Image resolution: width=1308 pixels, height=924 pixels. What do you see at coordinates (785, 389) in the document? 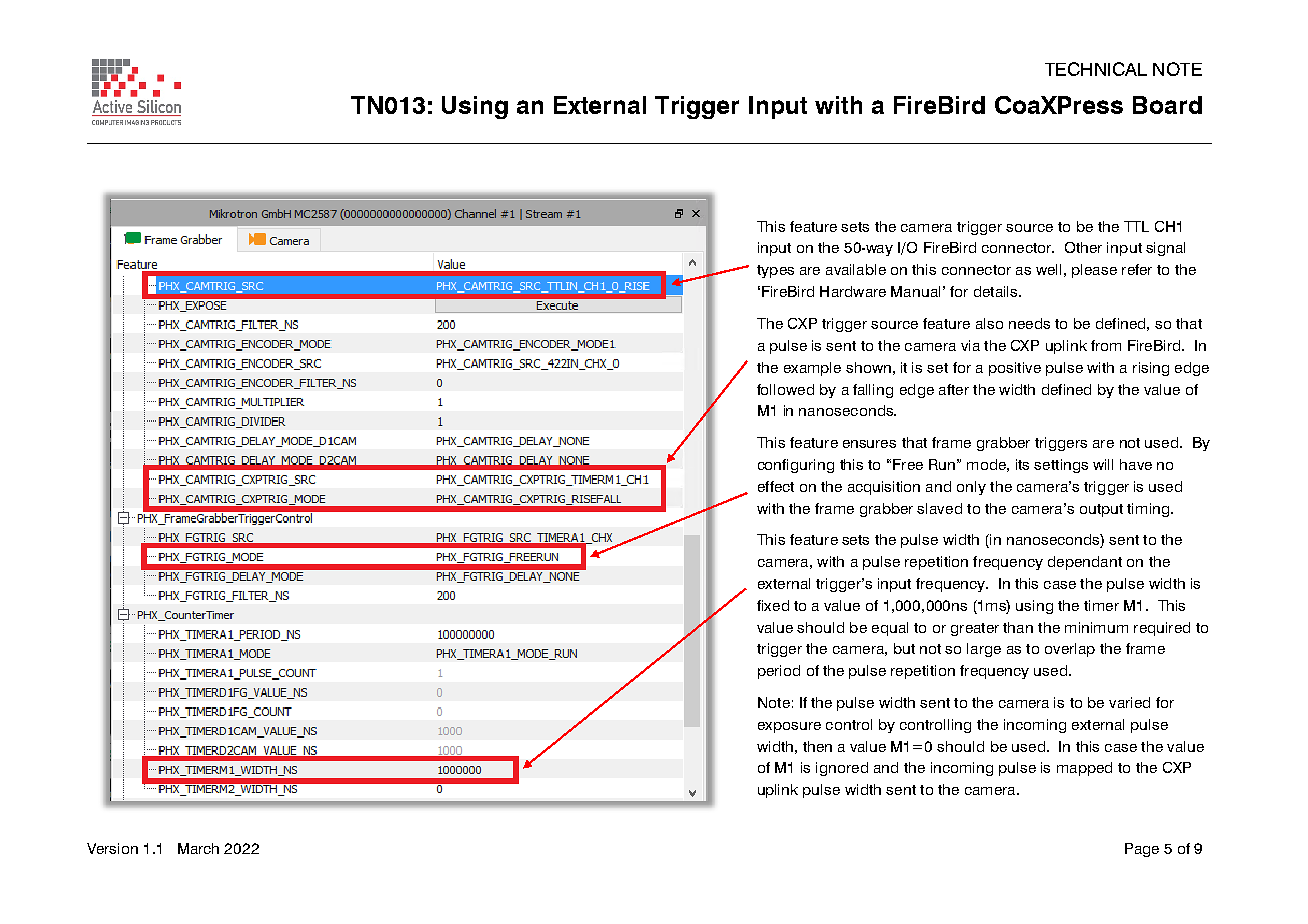
I see `followed` at bounding box center [785, 389].
